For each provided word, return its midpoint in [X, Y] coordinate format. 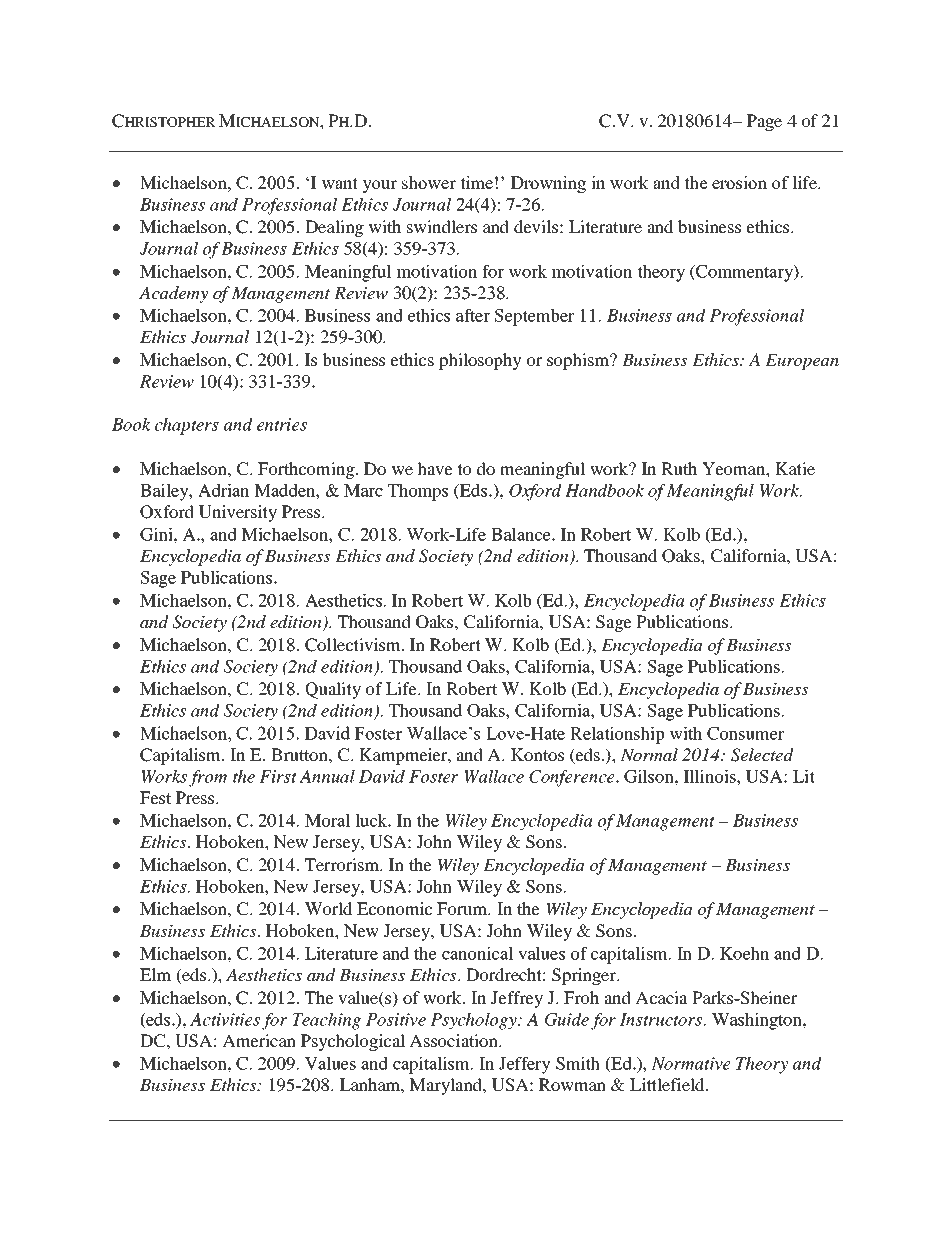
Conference [573, 778]
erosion [739, 182]
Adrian [223, 490]
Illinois [711, 776]
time [477, 182]
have [435, 468]
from [208, 778]
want [339, 183]
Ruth [679, 468]
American [259, 1040]
